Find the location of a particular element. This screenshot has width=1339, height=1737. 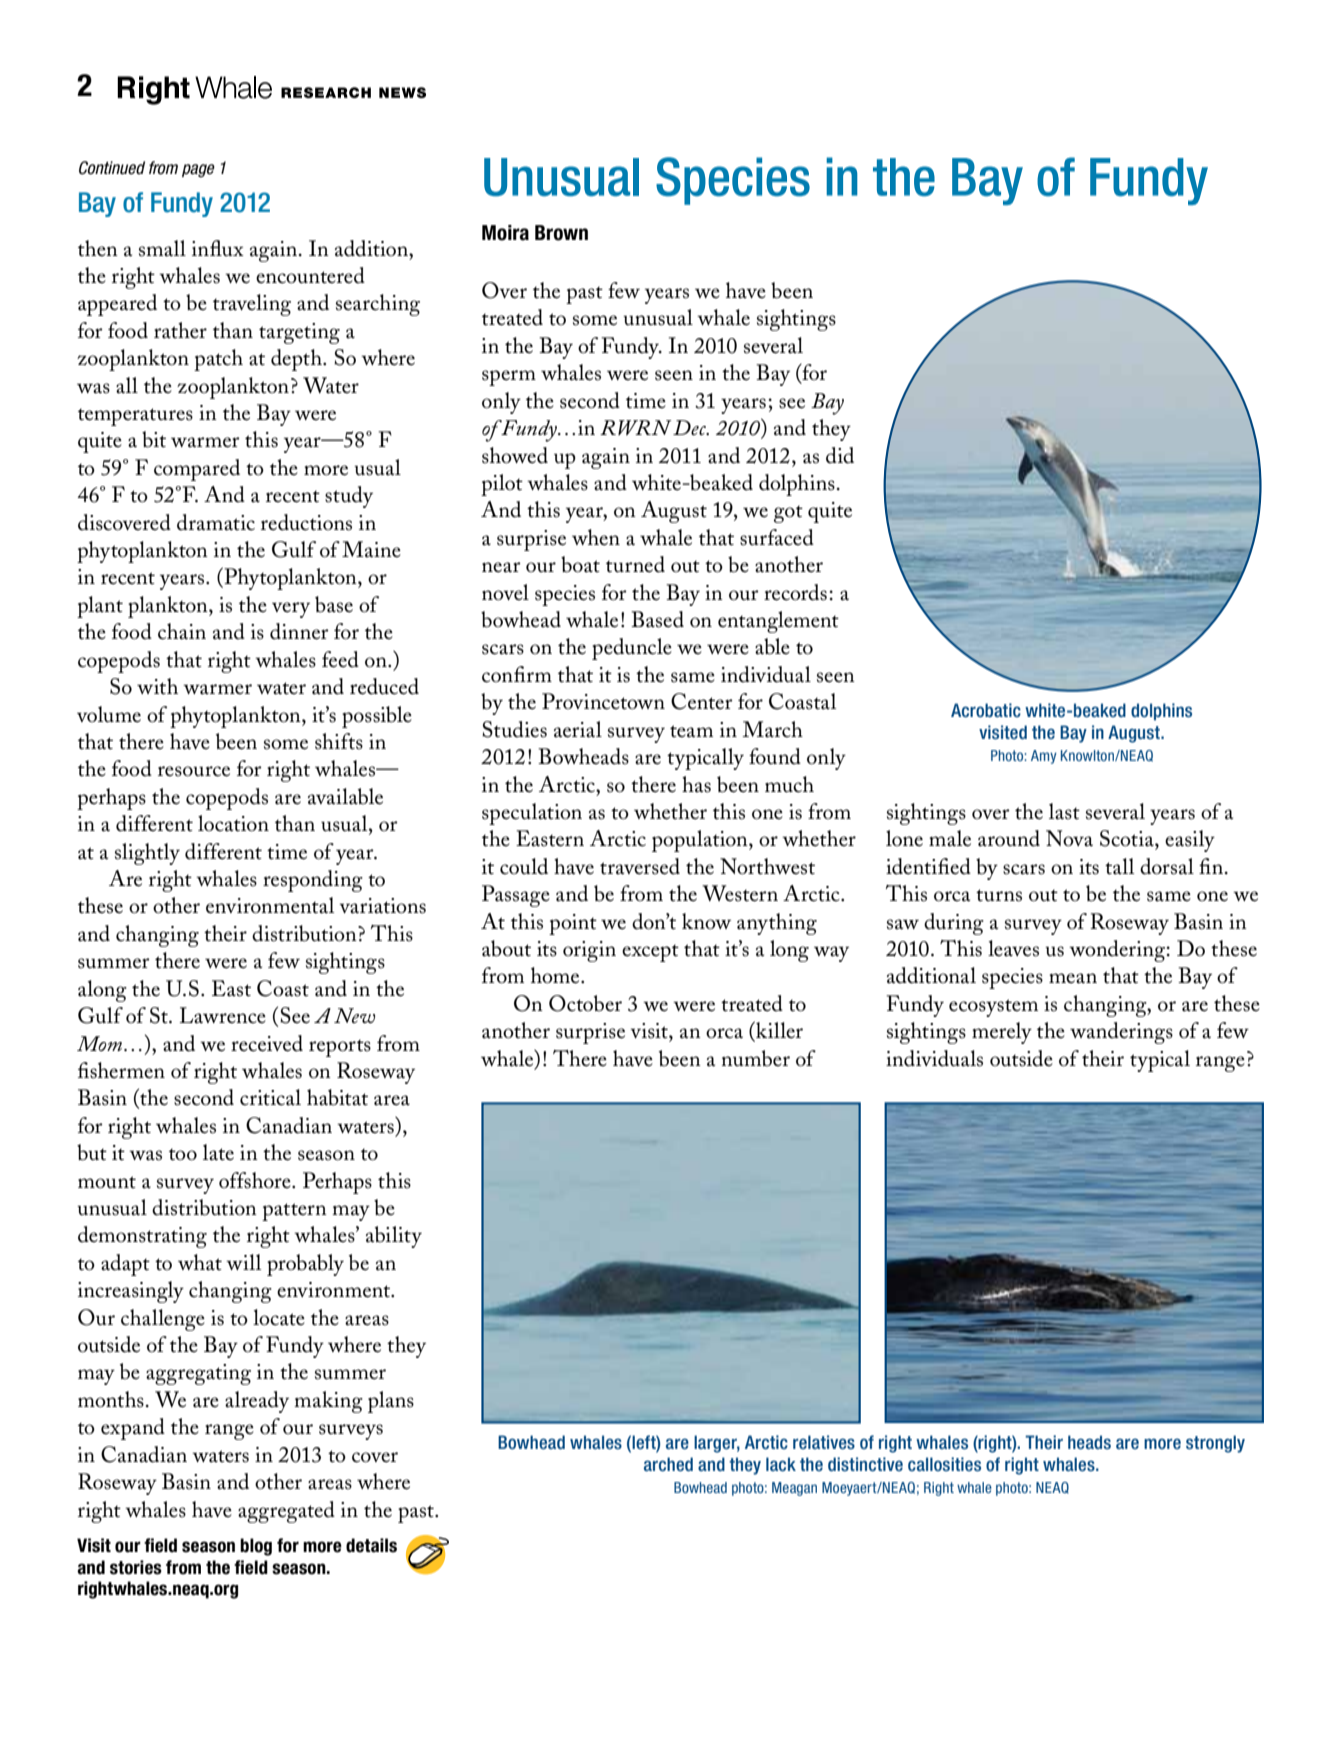

number is located at coordinates (756, 1058).
